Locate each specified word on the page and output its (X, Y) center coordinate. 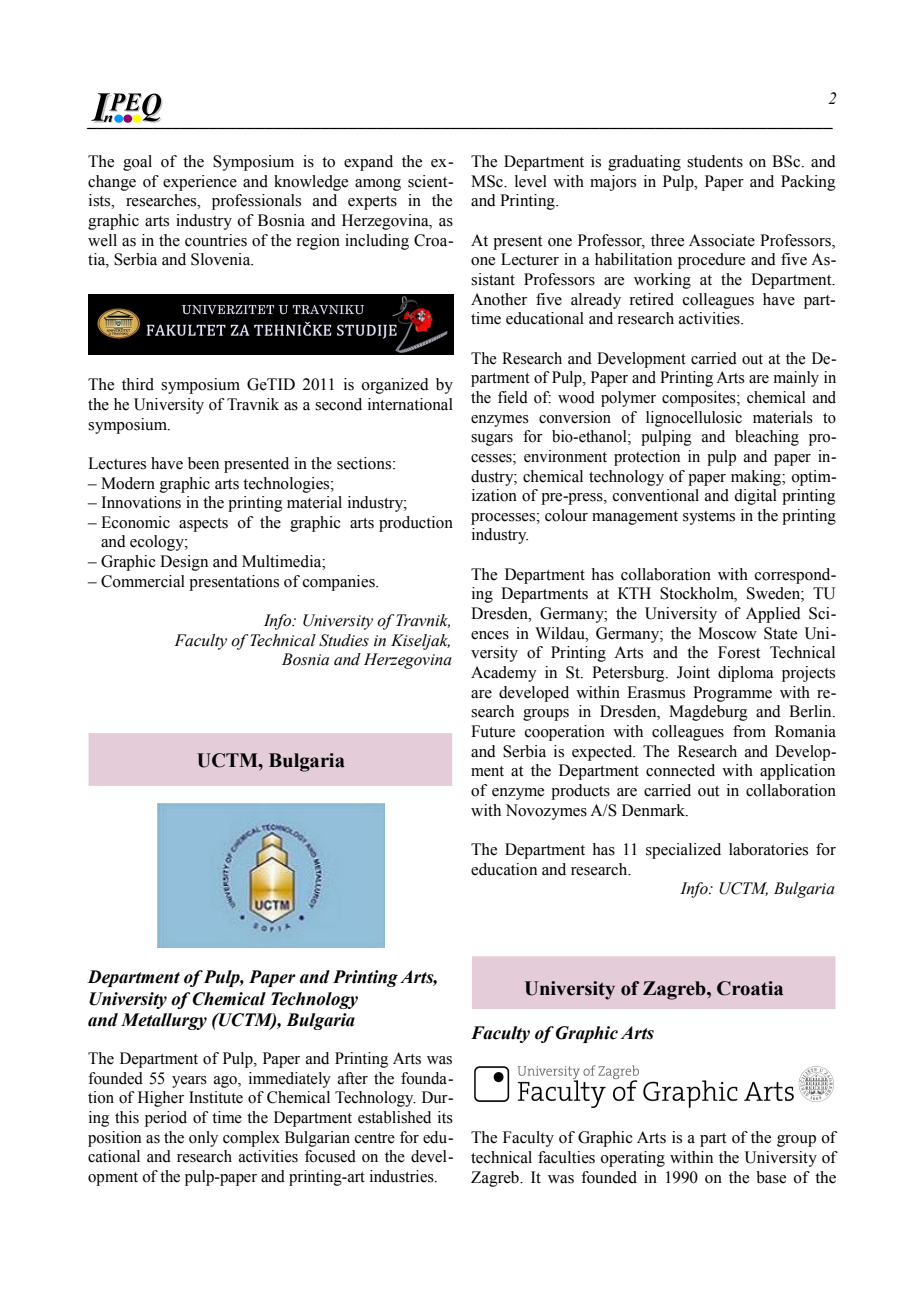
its (445, 1117)
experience (200, 183)
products (580, 792)
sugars (492, 440)
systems (709, 518)
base (771, 1177)
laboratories (768, 849)
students (715, 161)
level (531, 181)
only (203, 1139)
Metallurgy (164, 1021)
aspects (203, 525)
